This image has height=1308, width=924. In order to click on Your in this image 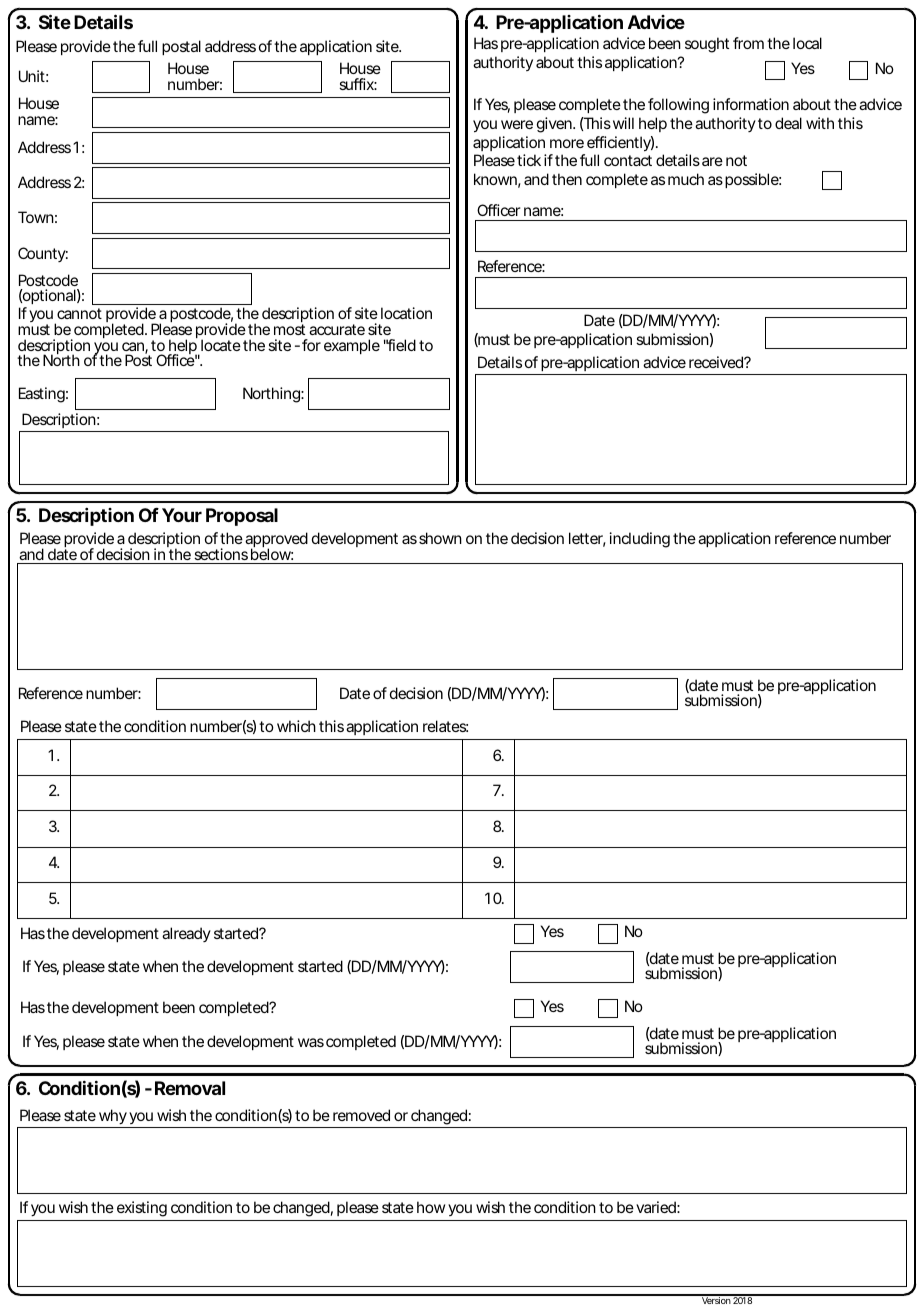, I will do `click(182, 515)`.
